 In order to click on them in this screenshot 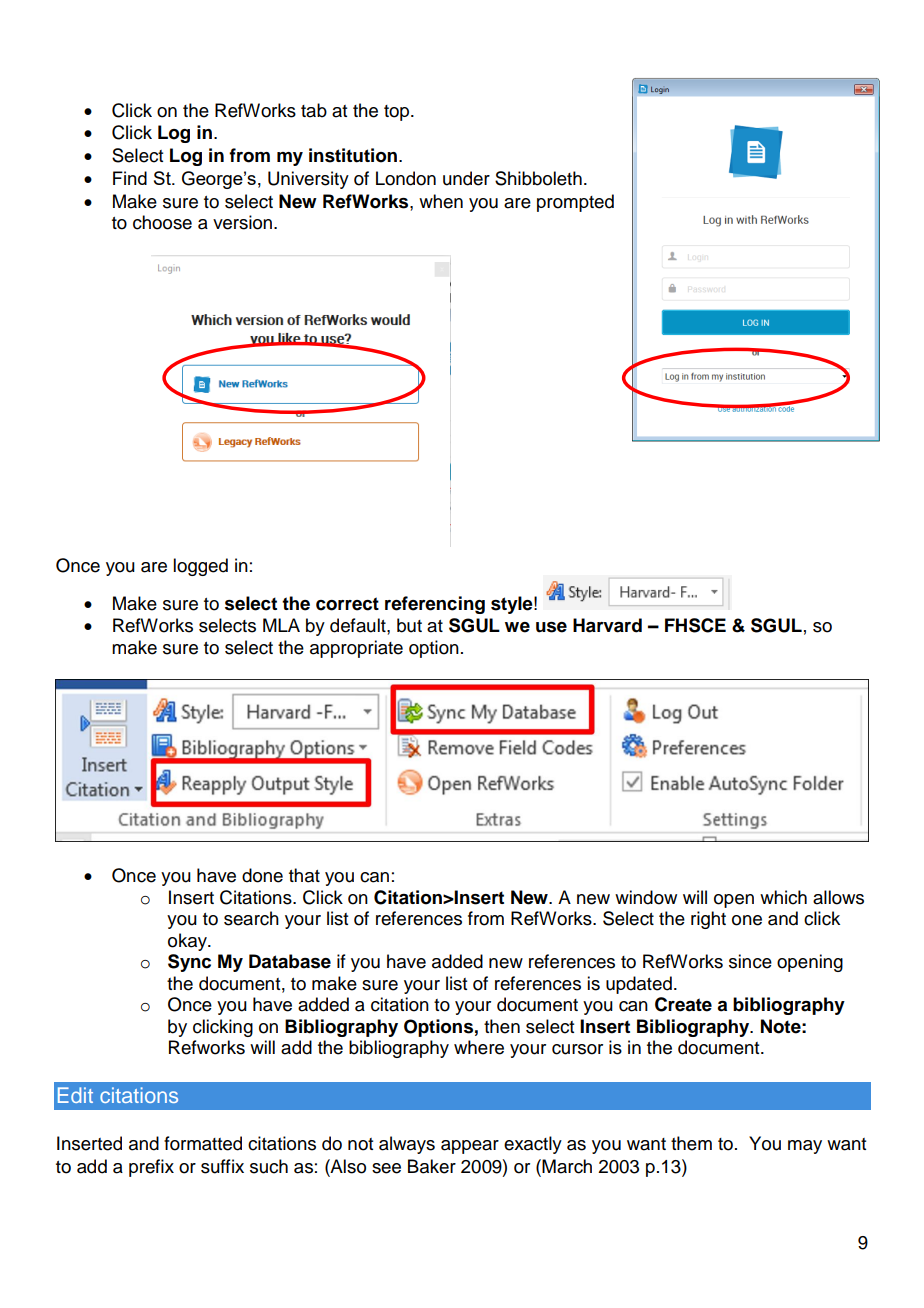, I will do `click(691, 1143)`.
